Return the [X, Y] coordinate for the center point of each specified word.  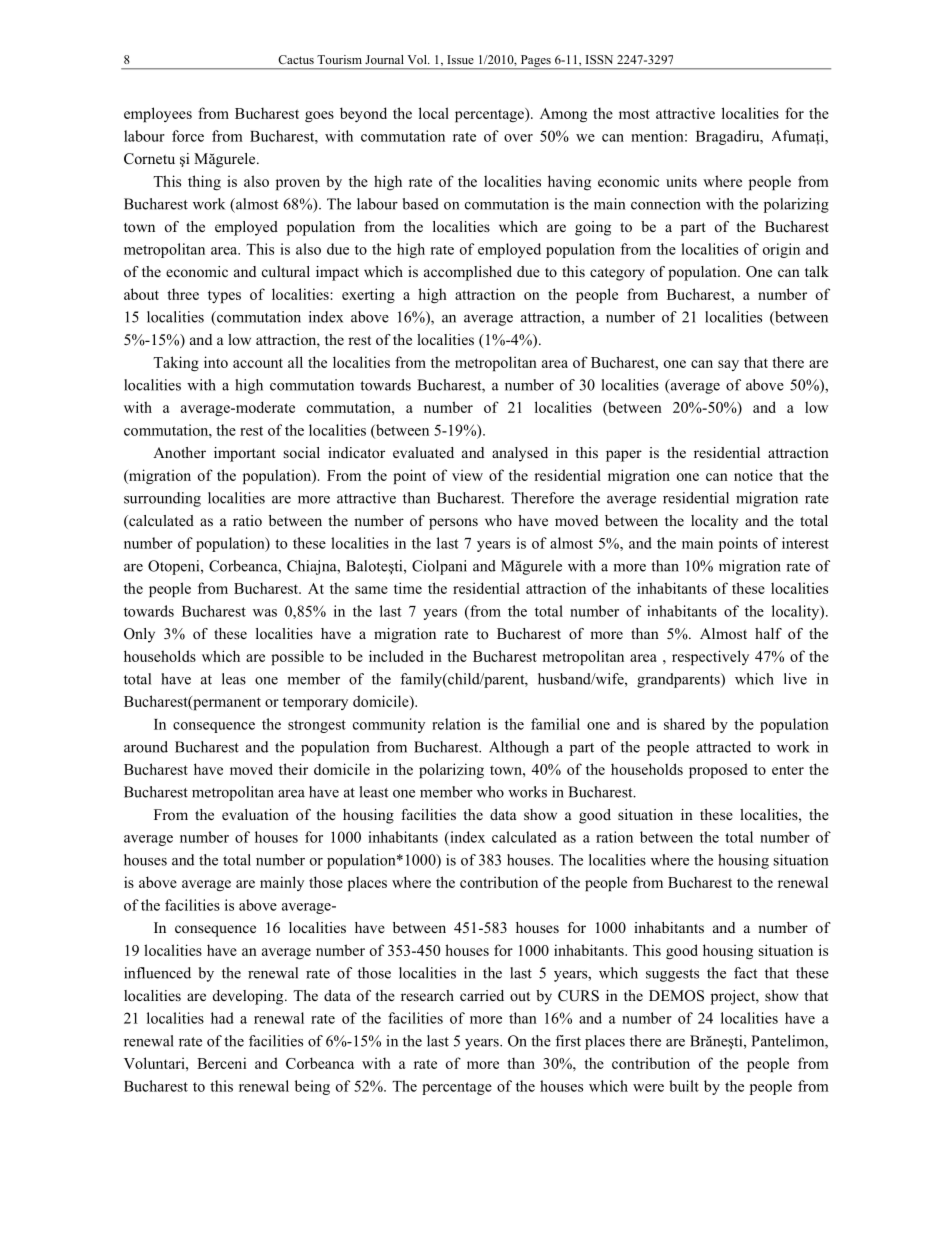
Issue [460, 59]
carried [482, 995]
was [265, 613]
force [188, 136]
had [222, 1018]
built [684, 1086]
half [768, 633]
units [681, 181]
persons [453, 524]
